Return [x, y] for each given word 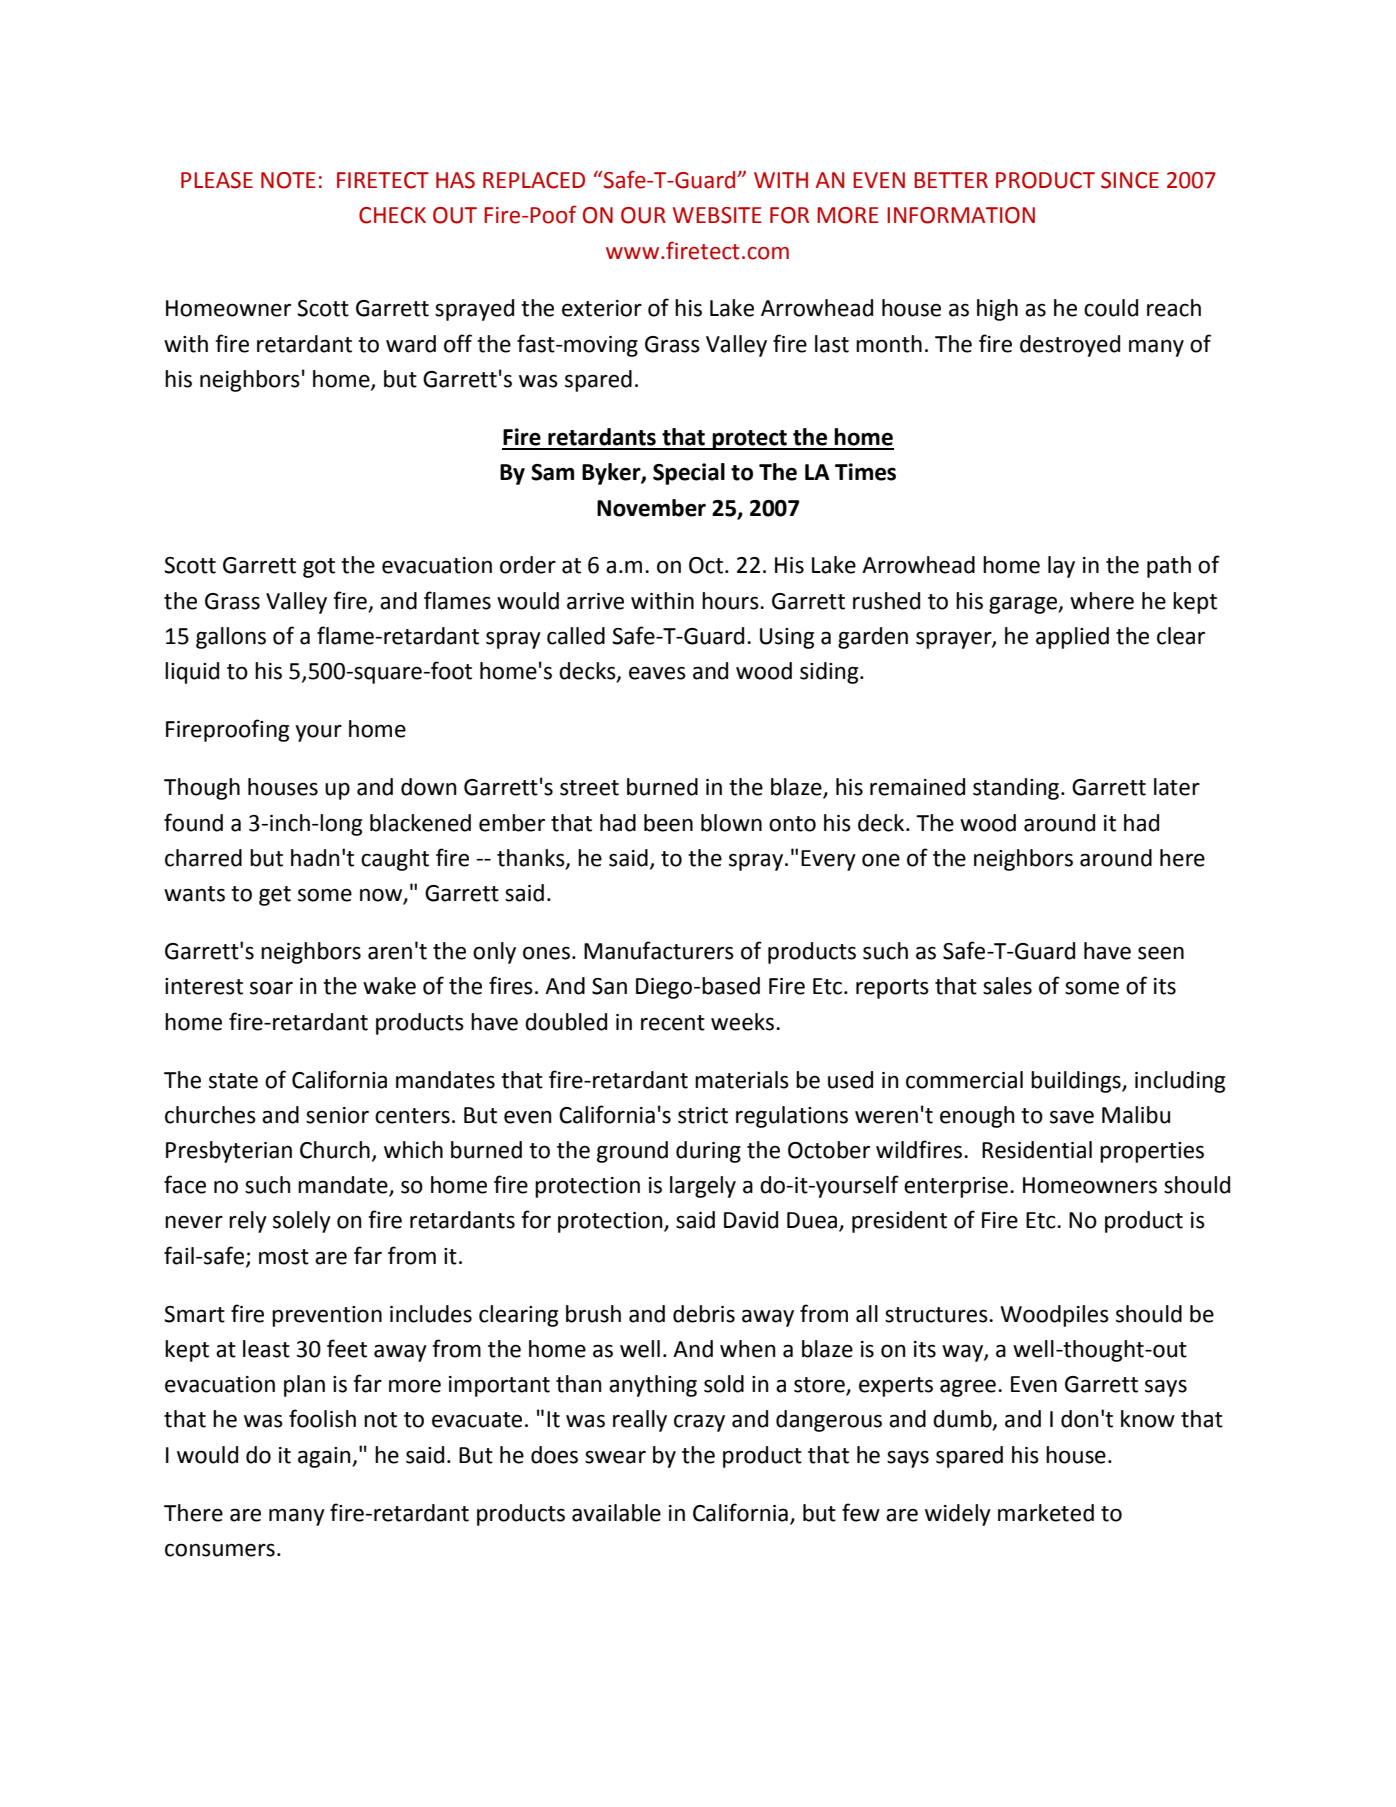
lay [1061, 567]
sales [1007, 986]
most [284, 1257]
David [751, 1220]
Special [689, 474]
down [429, 787]
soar [271, 988]
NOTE [288, 180]
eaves [657, 673]
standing [1017, 789]
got [319, 568]
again [325, 1457]
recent [673, 1023]
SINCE [1130, 180]
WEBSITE [717, 215]
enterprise [956, 1187]
